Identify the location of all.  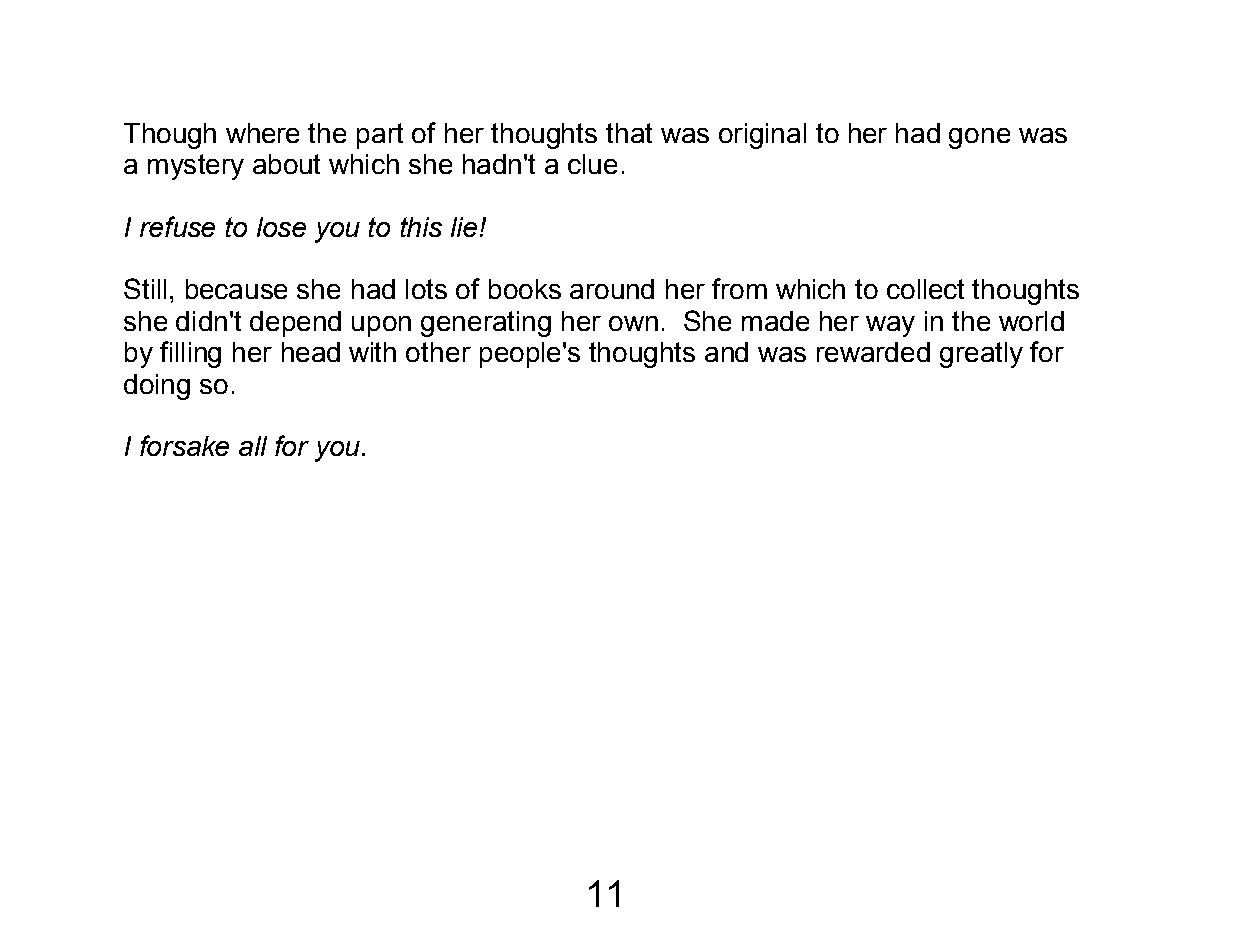
(253, 446).
